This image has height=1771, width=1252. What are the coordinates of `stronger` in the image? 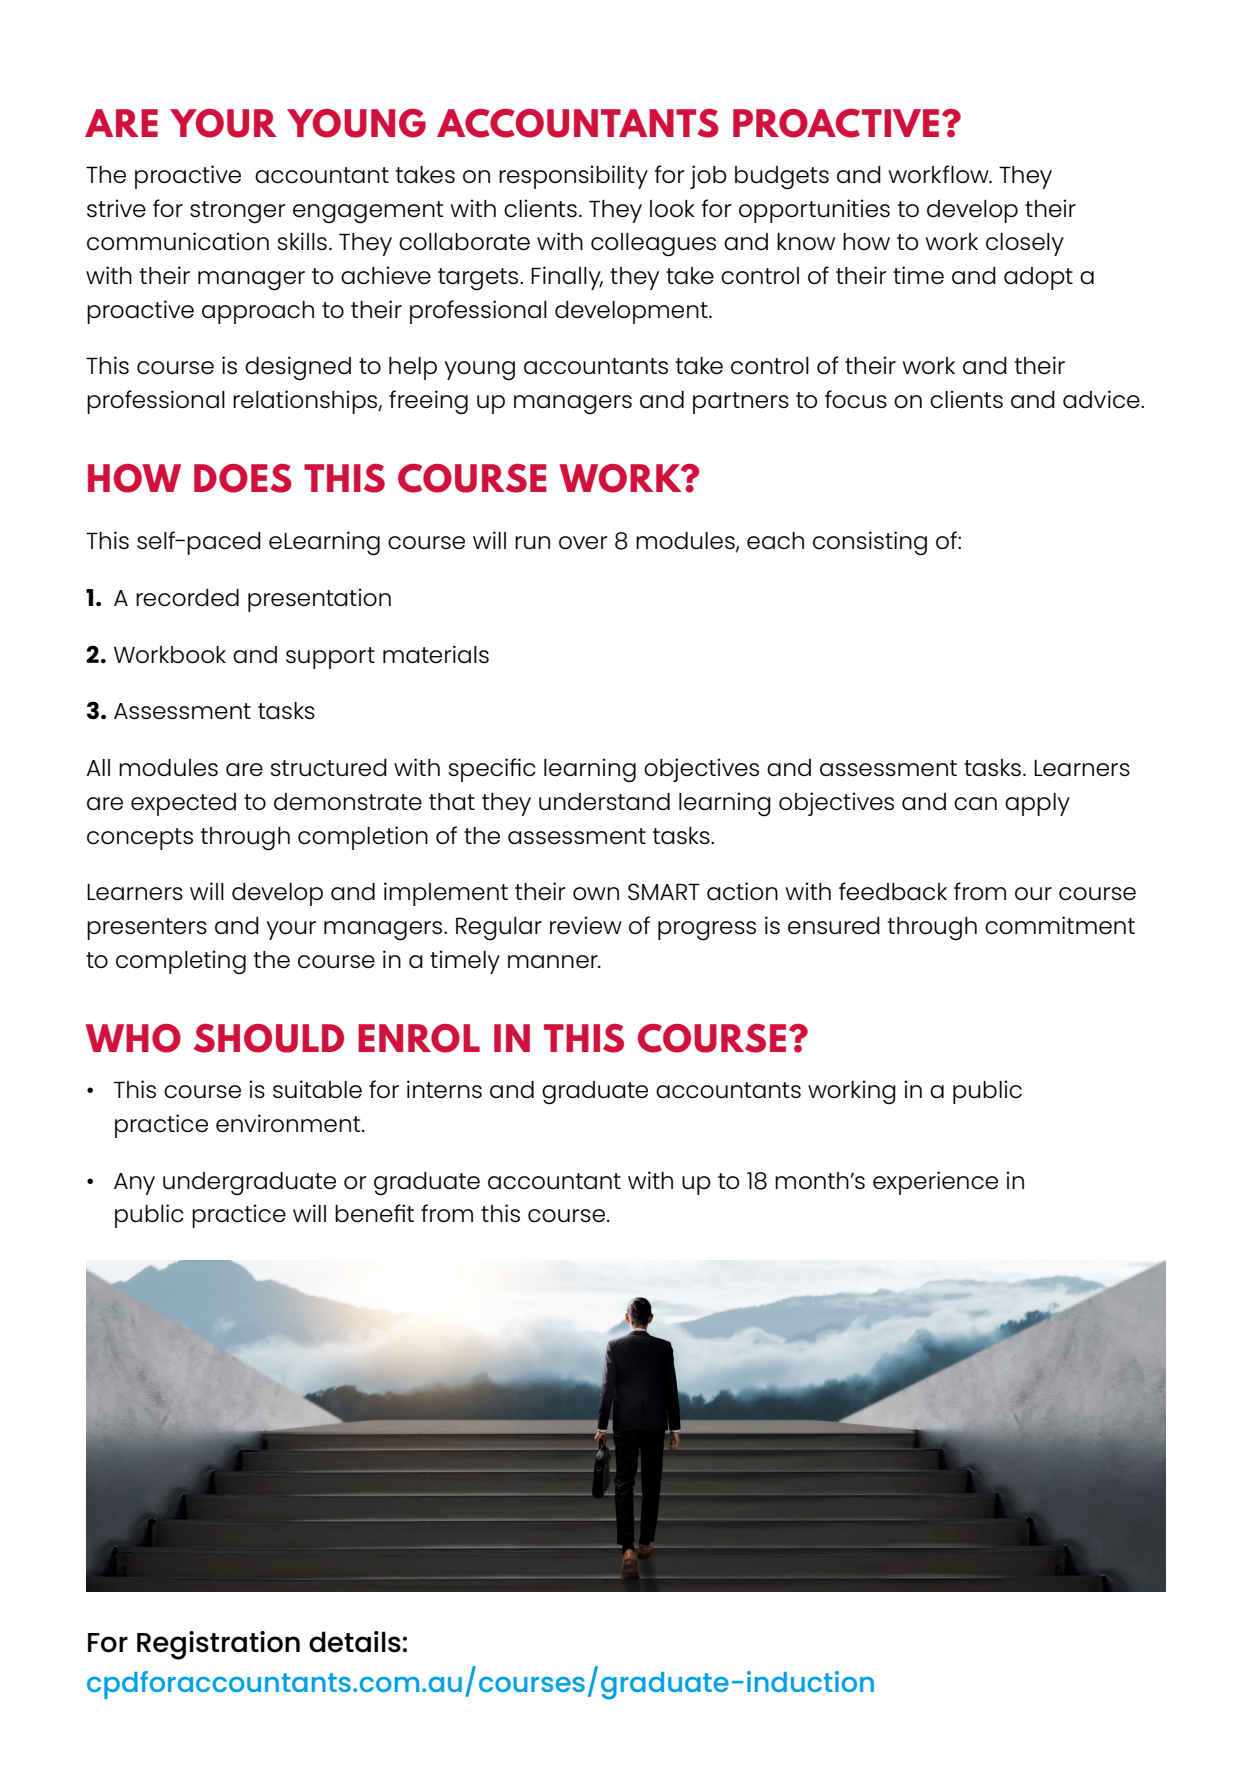 It's located at (238, 212).
